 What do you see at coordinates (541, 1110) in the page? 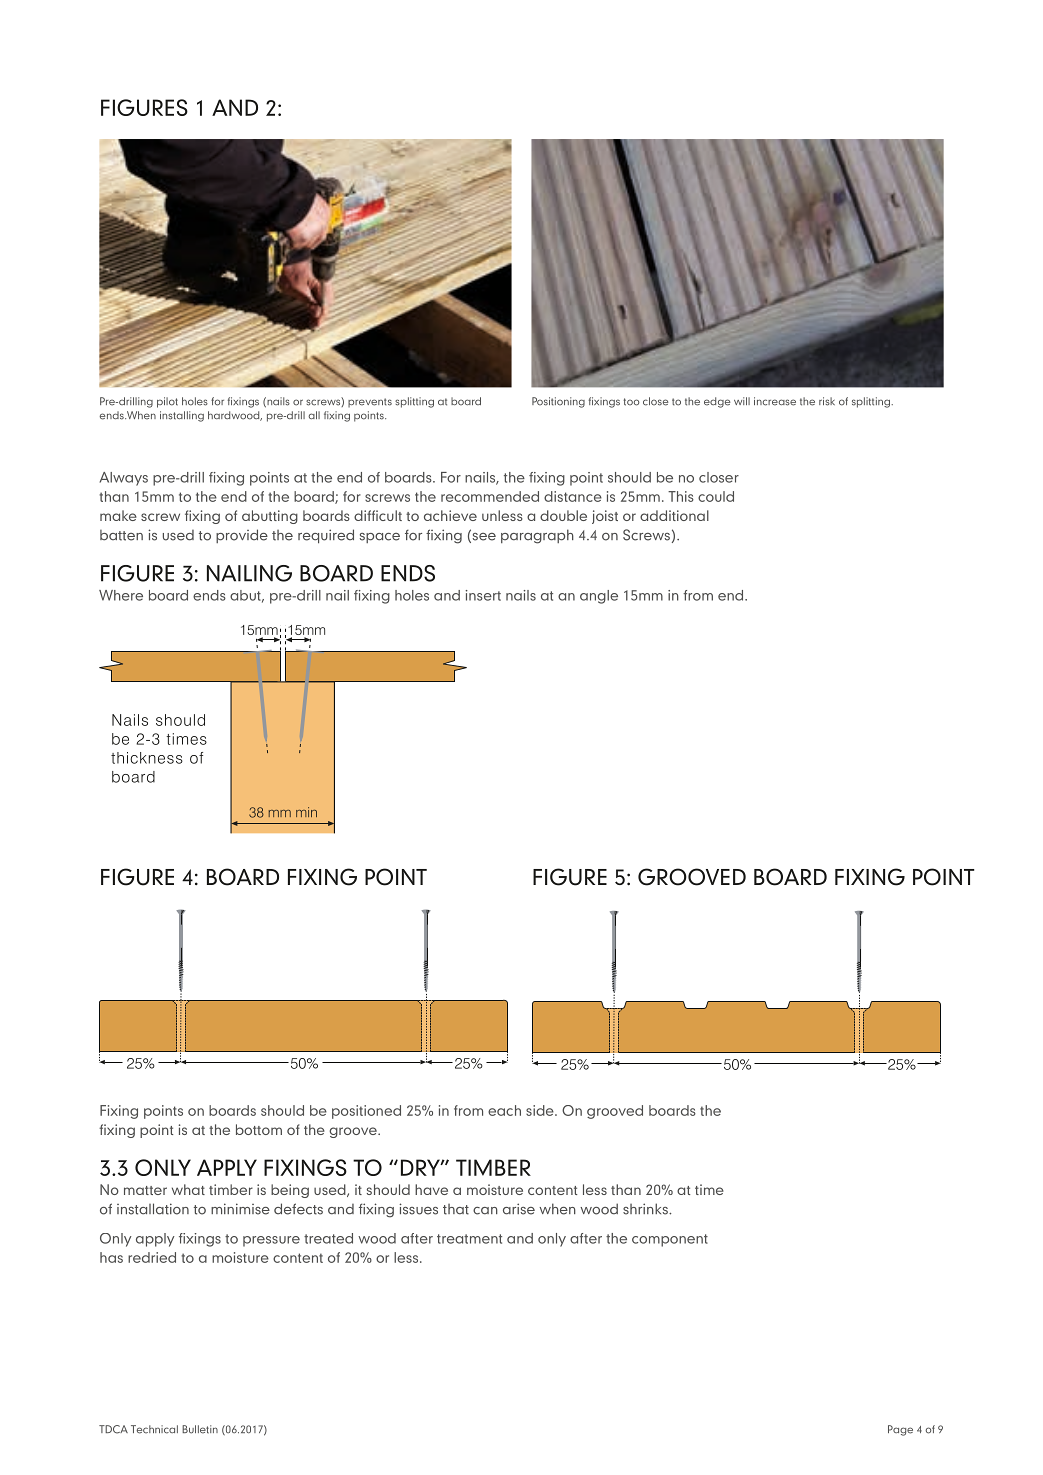
I see `side` at bounding box center [541, 1110].
